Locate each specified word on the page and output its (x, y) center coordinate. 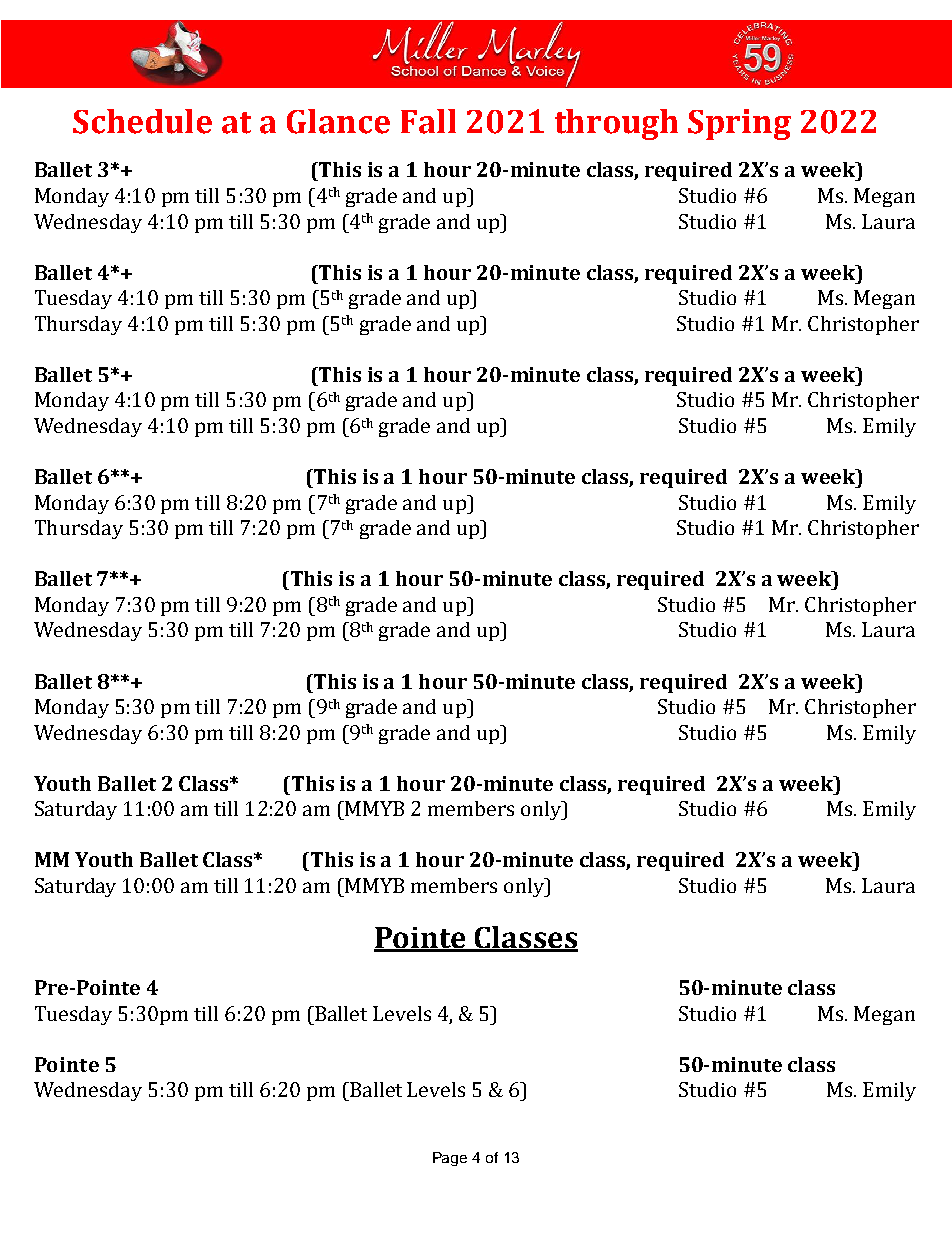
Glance (338, 121)
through (616, 124)
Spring (739, 124)
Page (450, 1159)
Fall (428, 121)
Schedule (142, 121)
